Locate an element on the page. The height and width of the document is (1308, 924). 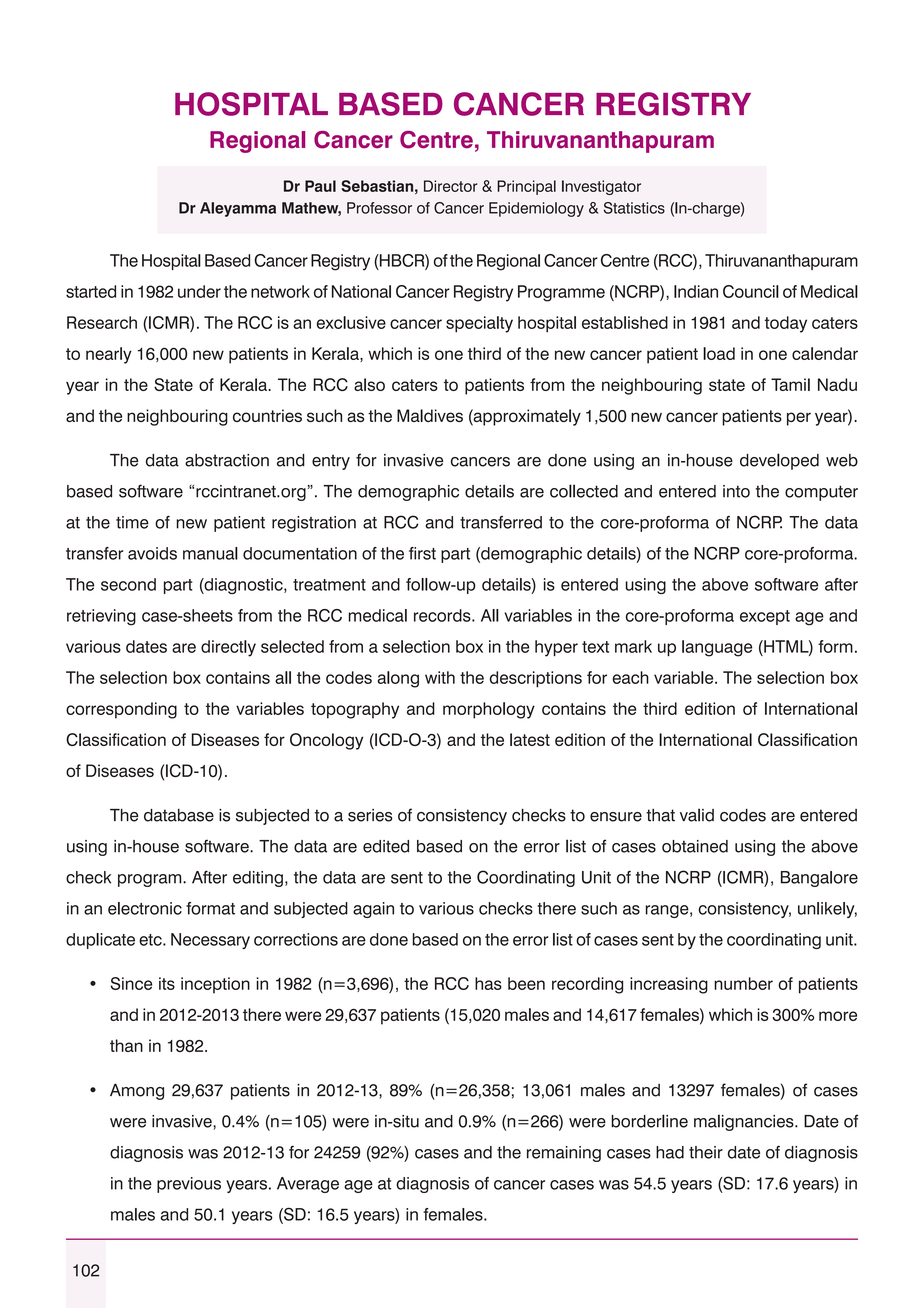
their is located at coordinates (706, 1152).
